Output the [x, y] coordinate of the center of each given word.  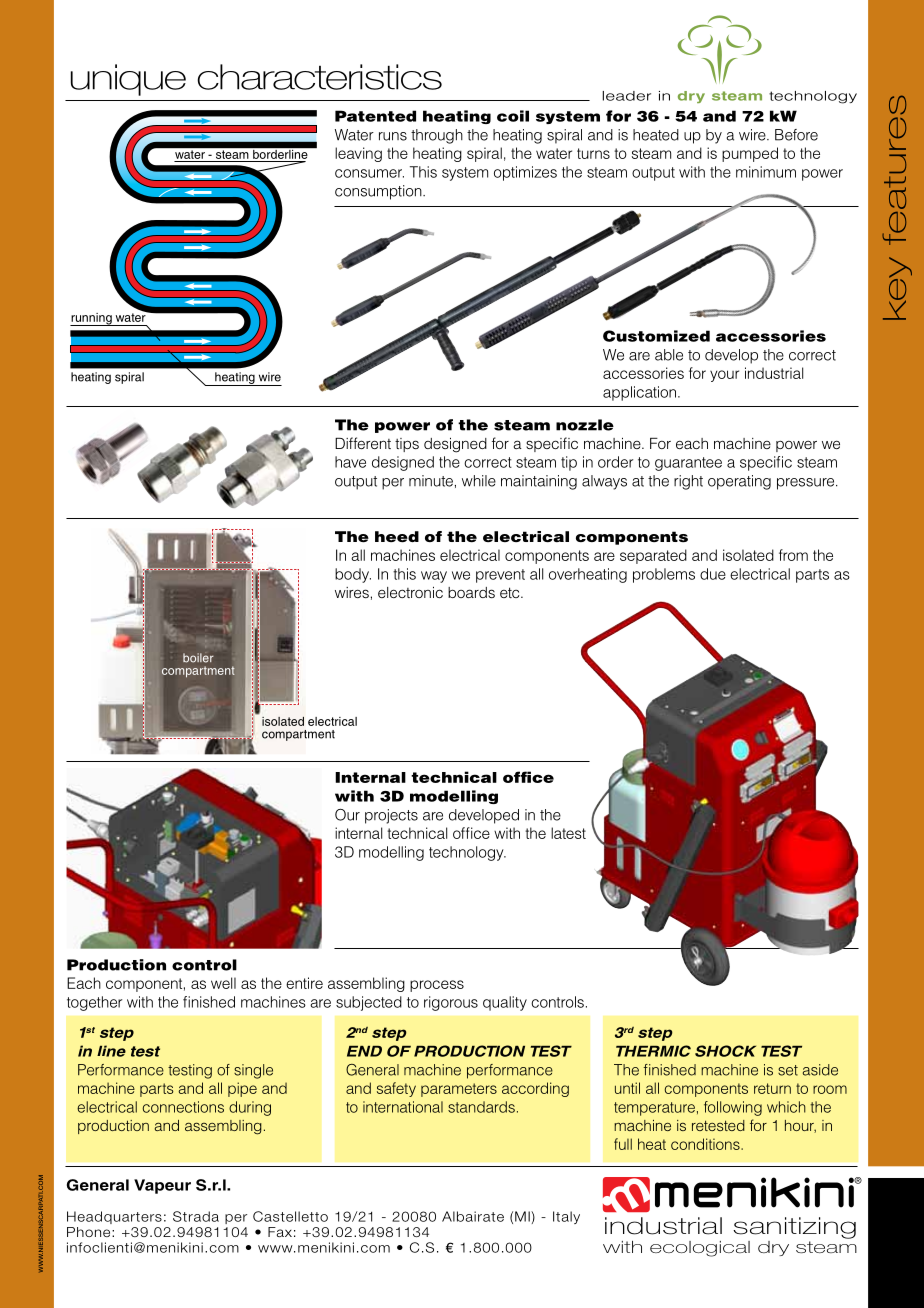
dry [773, 1248]
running [92, 319]
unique [128, 80]
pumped [750, 154]
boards [471, 592]
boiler [198, 658]
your [724, 376]
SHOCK [725, 1051]
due [713, 574]
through [437, 136]
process [437, 986]
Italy [566, 1217]
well [223, 983]
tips [407, 445]
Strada [196, 1216]
